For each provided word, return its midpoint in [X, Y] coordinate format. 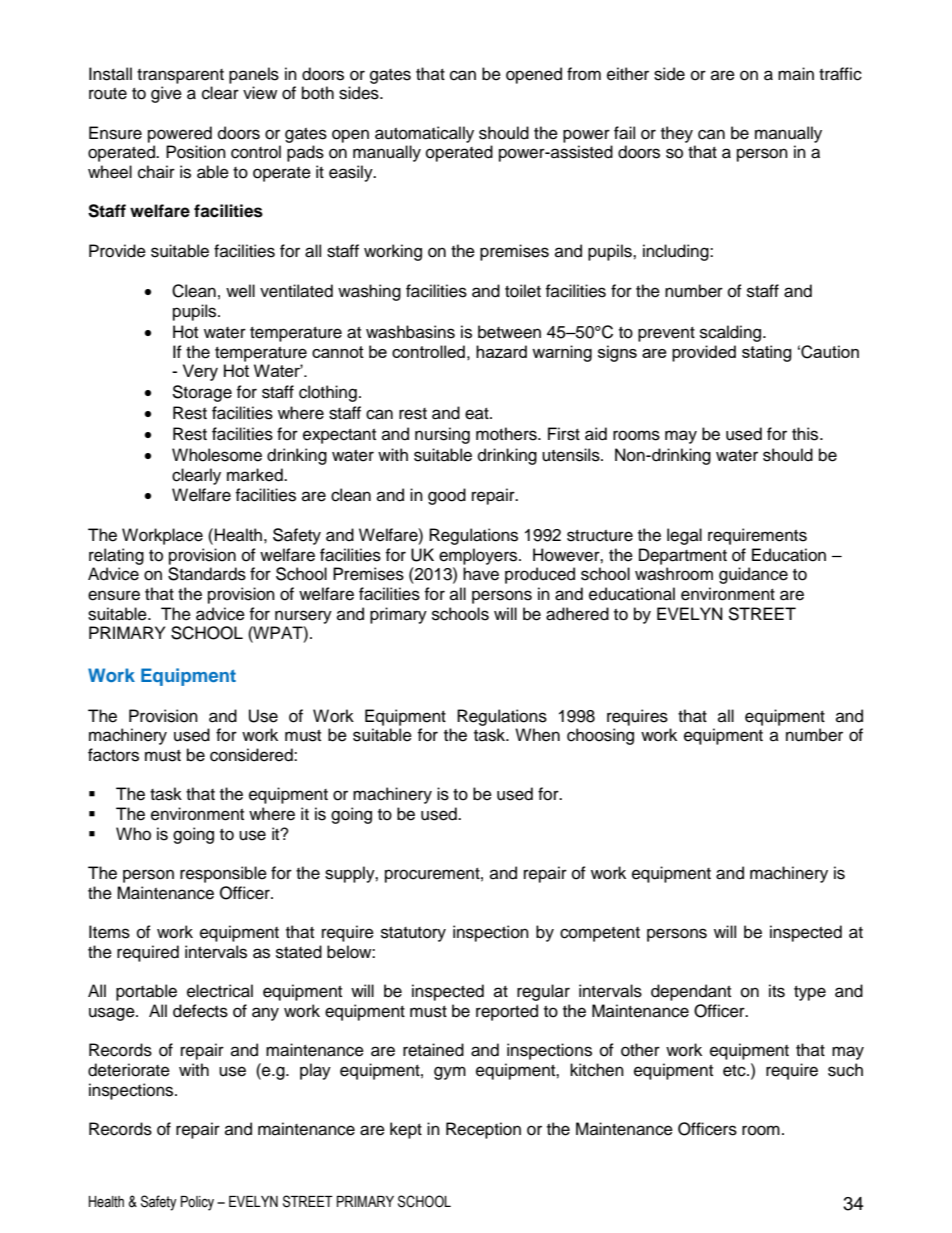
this [806, 434]
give [166, 94]
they [677, 134]
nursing [442, 435]
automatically [424, 134]
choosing [600, 736]
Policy [197, 1203]
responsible [223, 874]
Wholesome [217, 455]
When [537, 735]
